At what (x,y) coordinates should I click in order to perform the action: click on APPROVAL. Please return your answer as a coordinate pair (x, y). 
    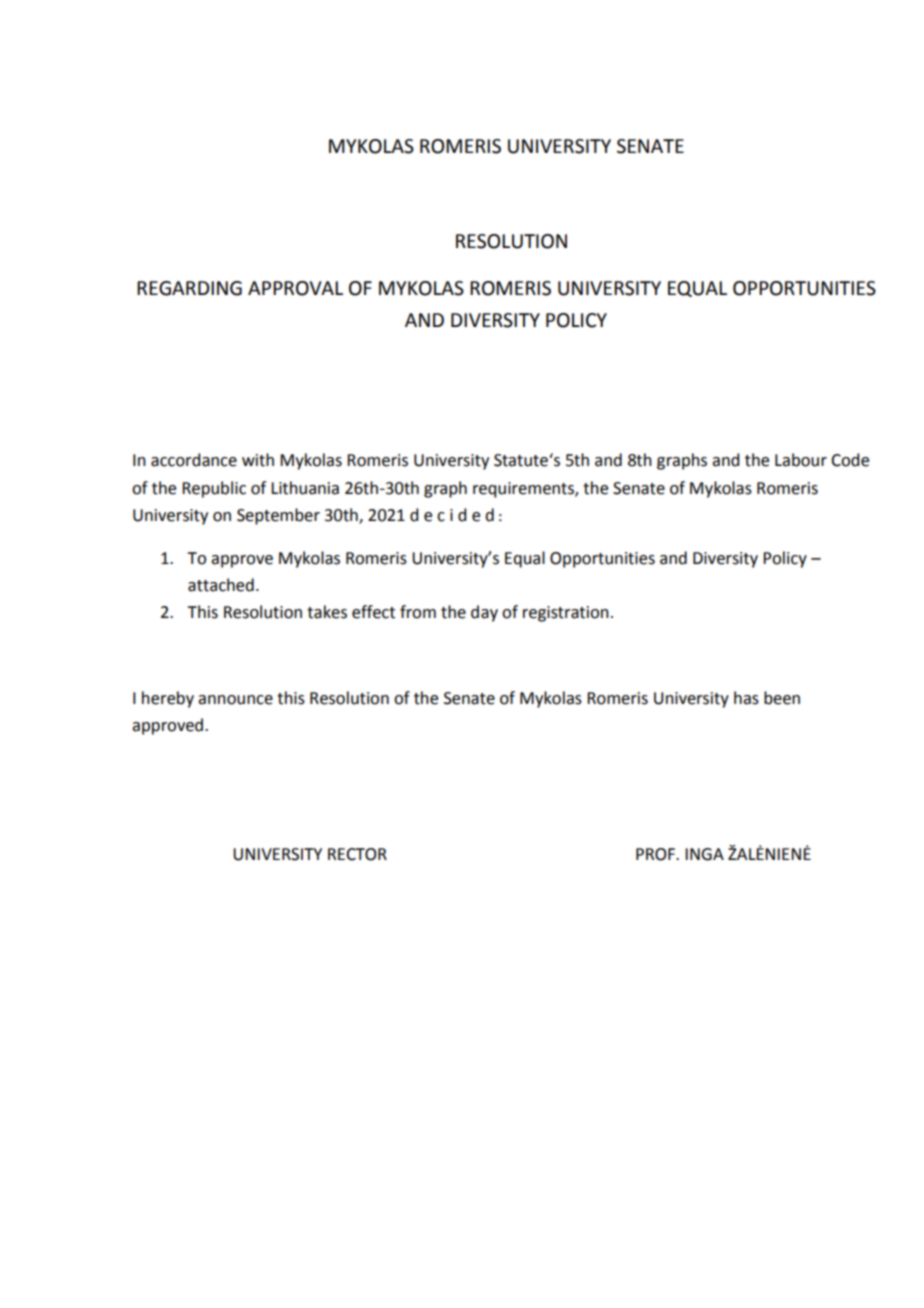
    Looking at the image, I should click on (295, 288).
